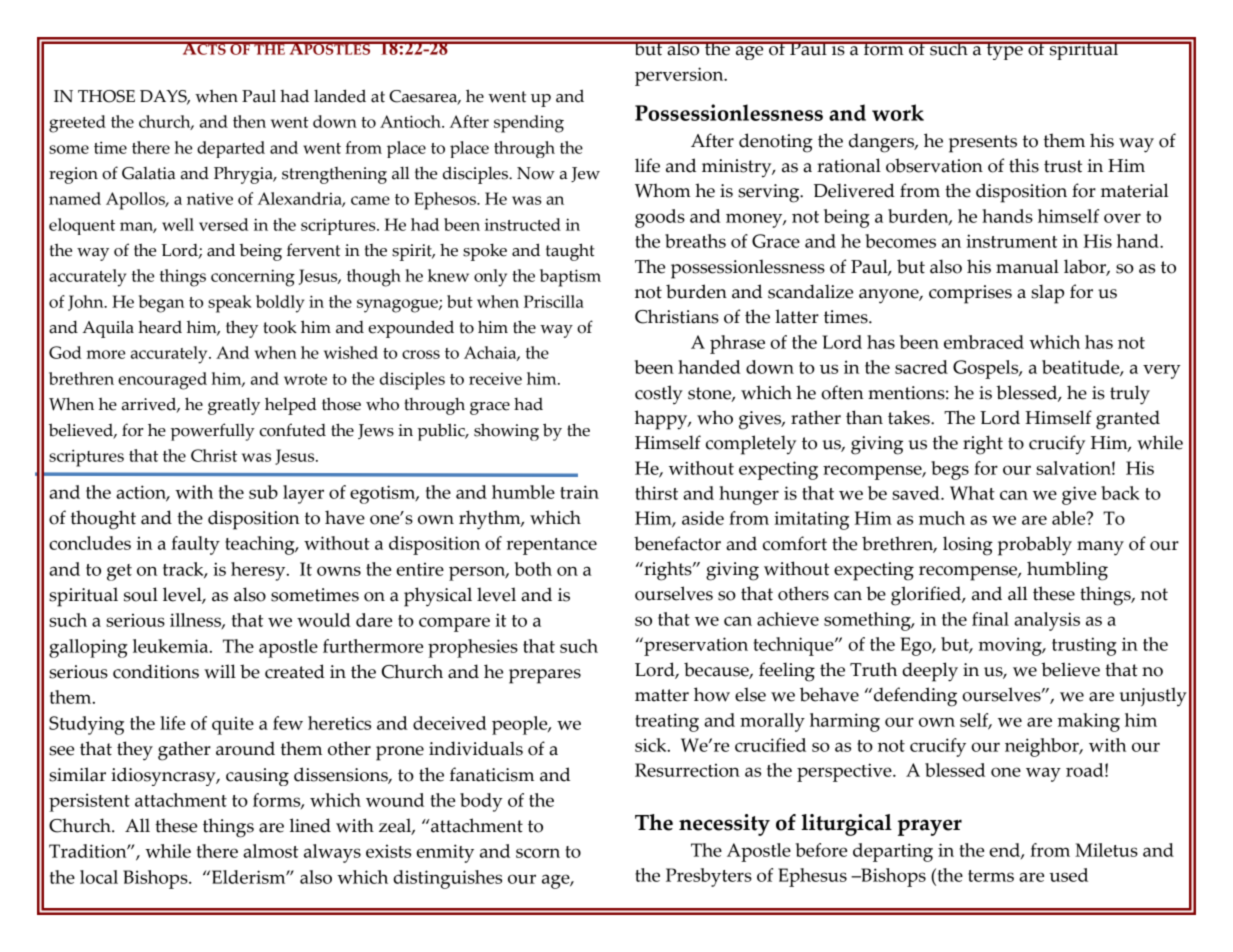 The image size is (1233, 952). I want to click on landed, so click(340, 96).
